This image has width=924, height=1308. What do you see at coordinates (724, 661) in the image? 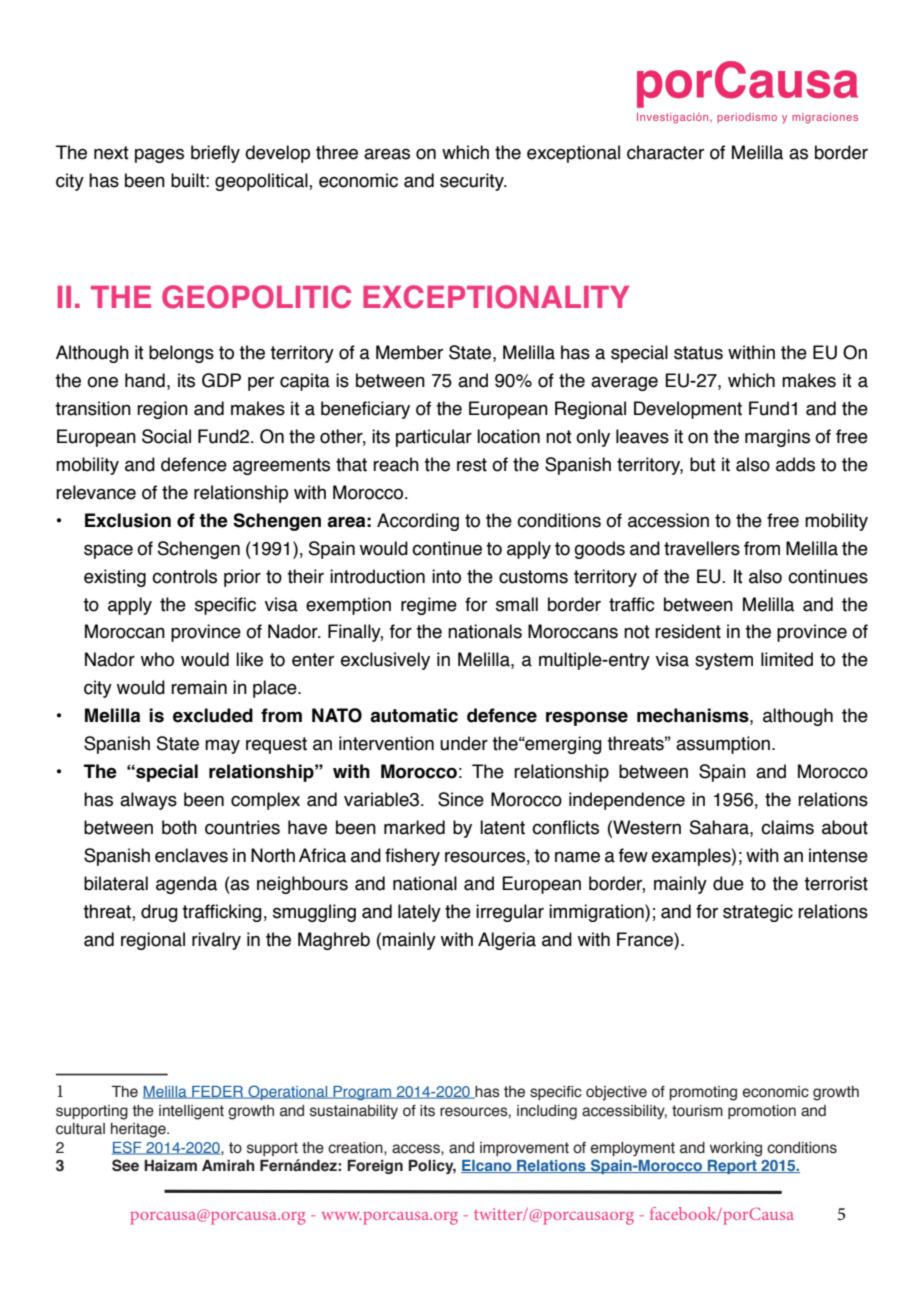
I see `system` at bounding box center [724, 661].
